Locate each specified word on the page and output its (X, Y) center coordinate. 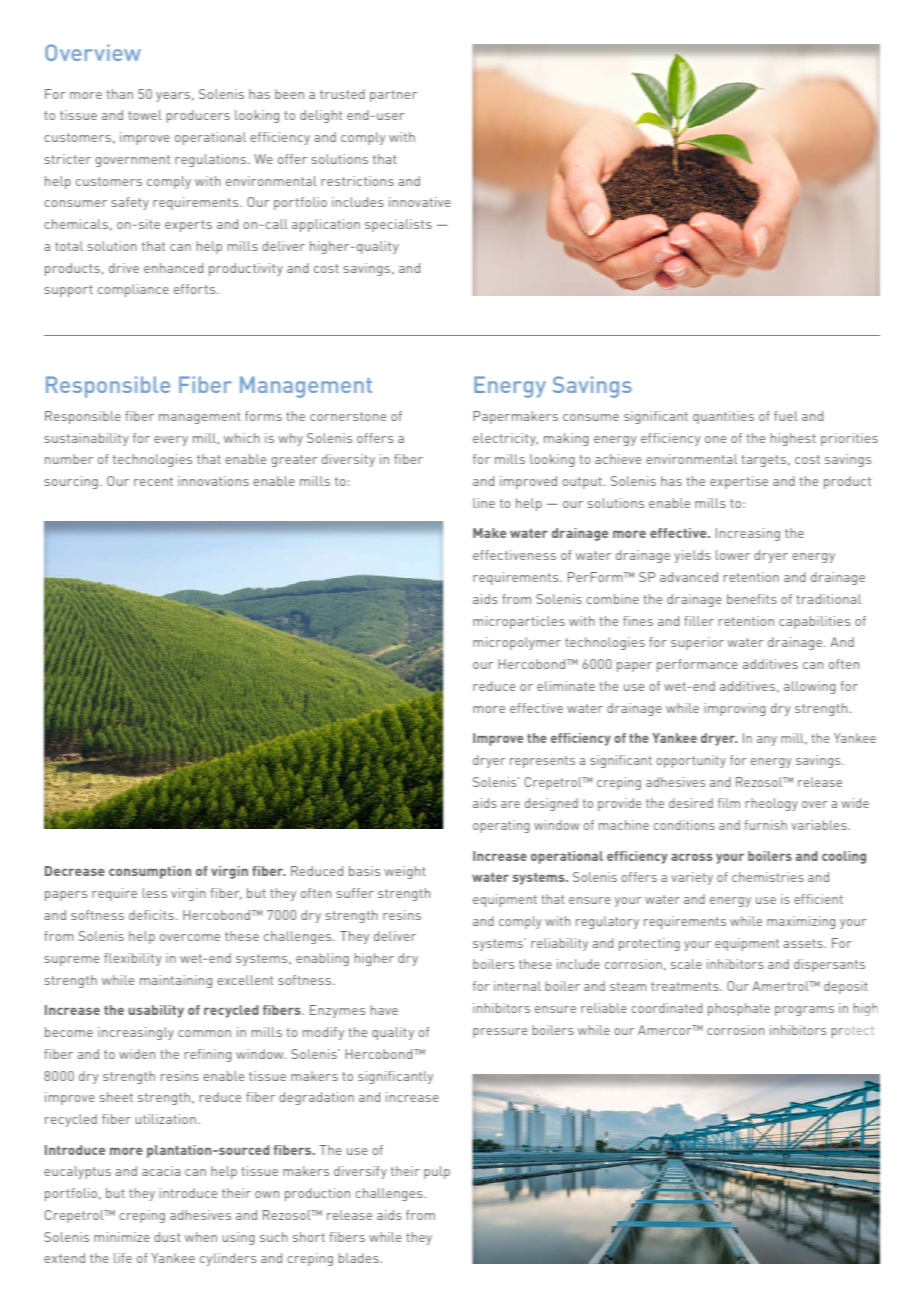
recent (153, 481)
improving (735, 709)
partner (393, 96)
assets (804, 943)
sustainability (87, 439)
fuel (786, 416)
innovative (420, 202)
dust (167, 1237)
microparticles (519, 622)
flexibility (133, 959)
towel (145, 115)
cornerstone (348, 416)
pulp (437, 1172)
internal (517, 986)
